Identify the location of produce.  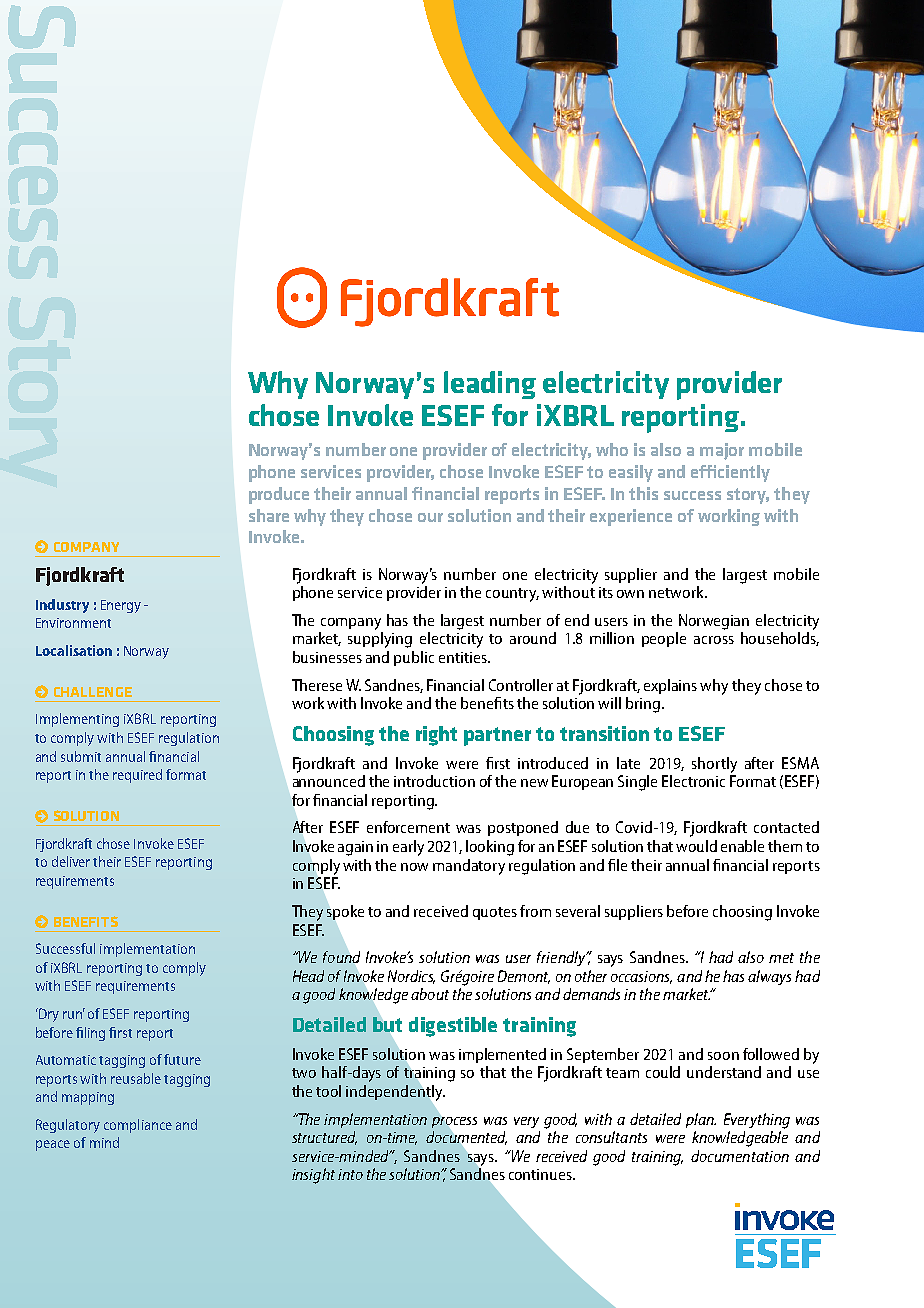
(279, 495).
